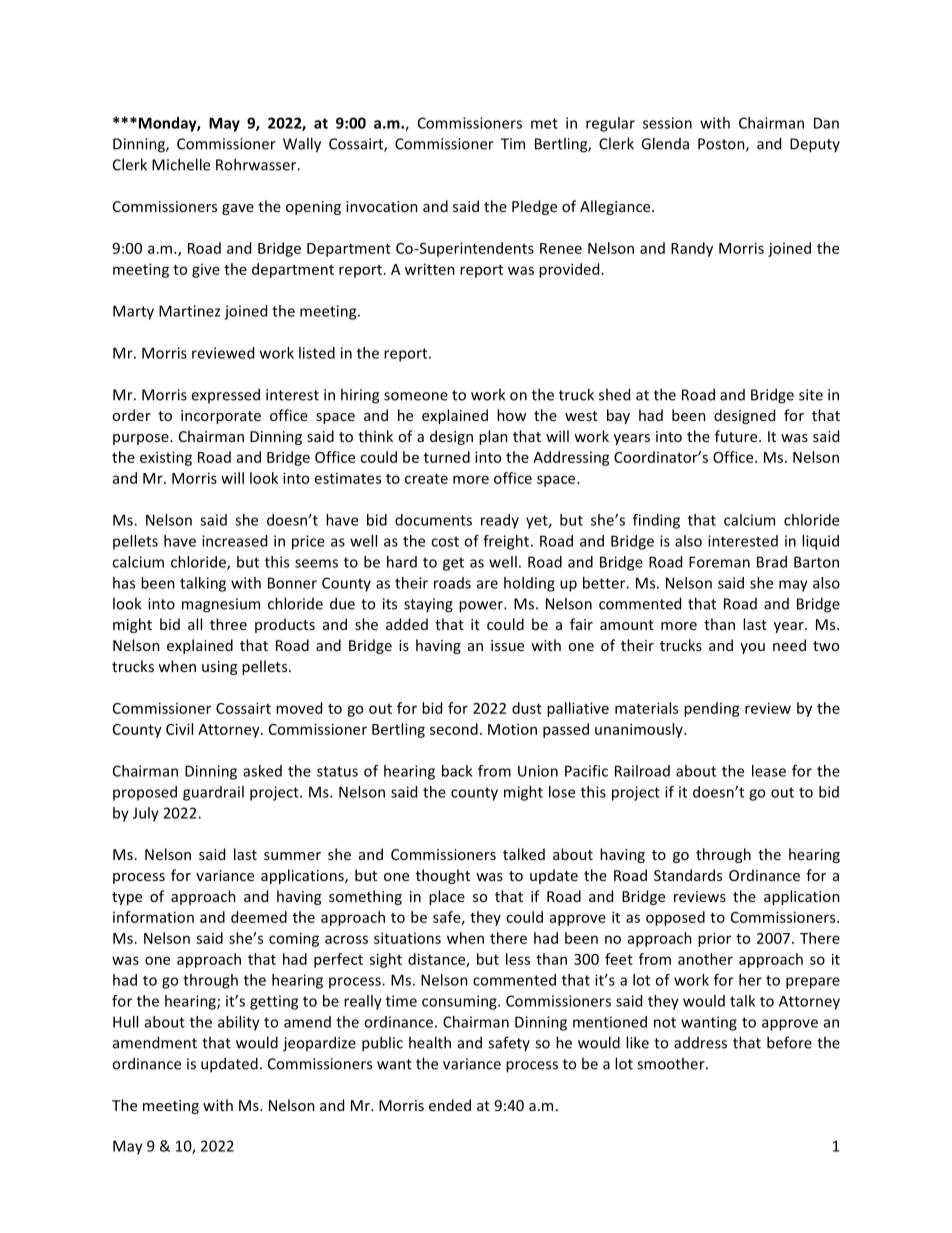  What do you see at coordinates (221, 605) in the screenshot?
I see `magnesium` at bounding box center [221, 605].
